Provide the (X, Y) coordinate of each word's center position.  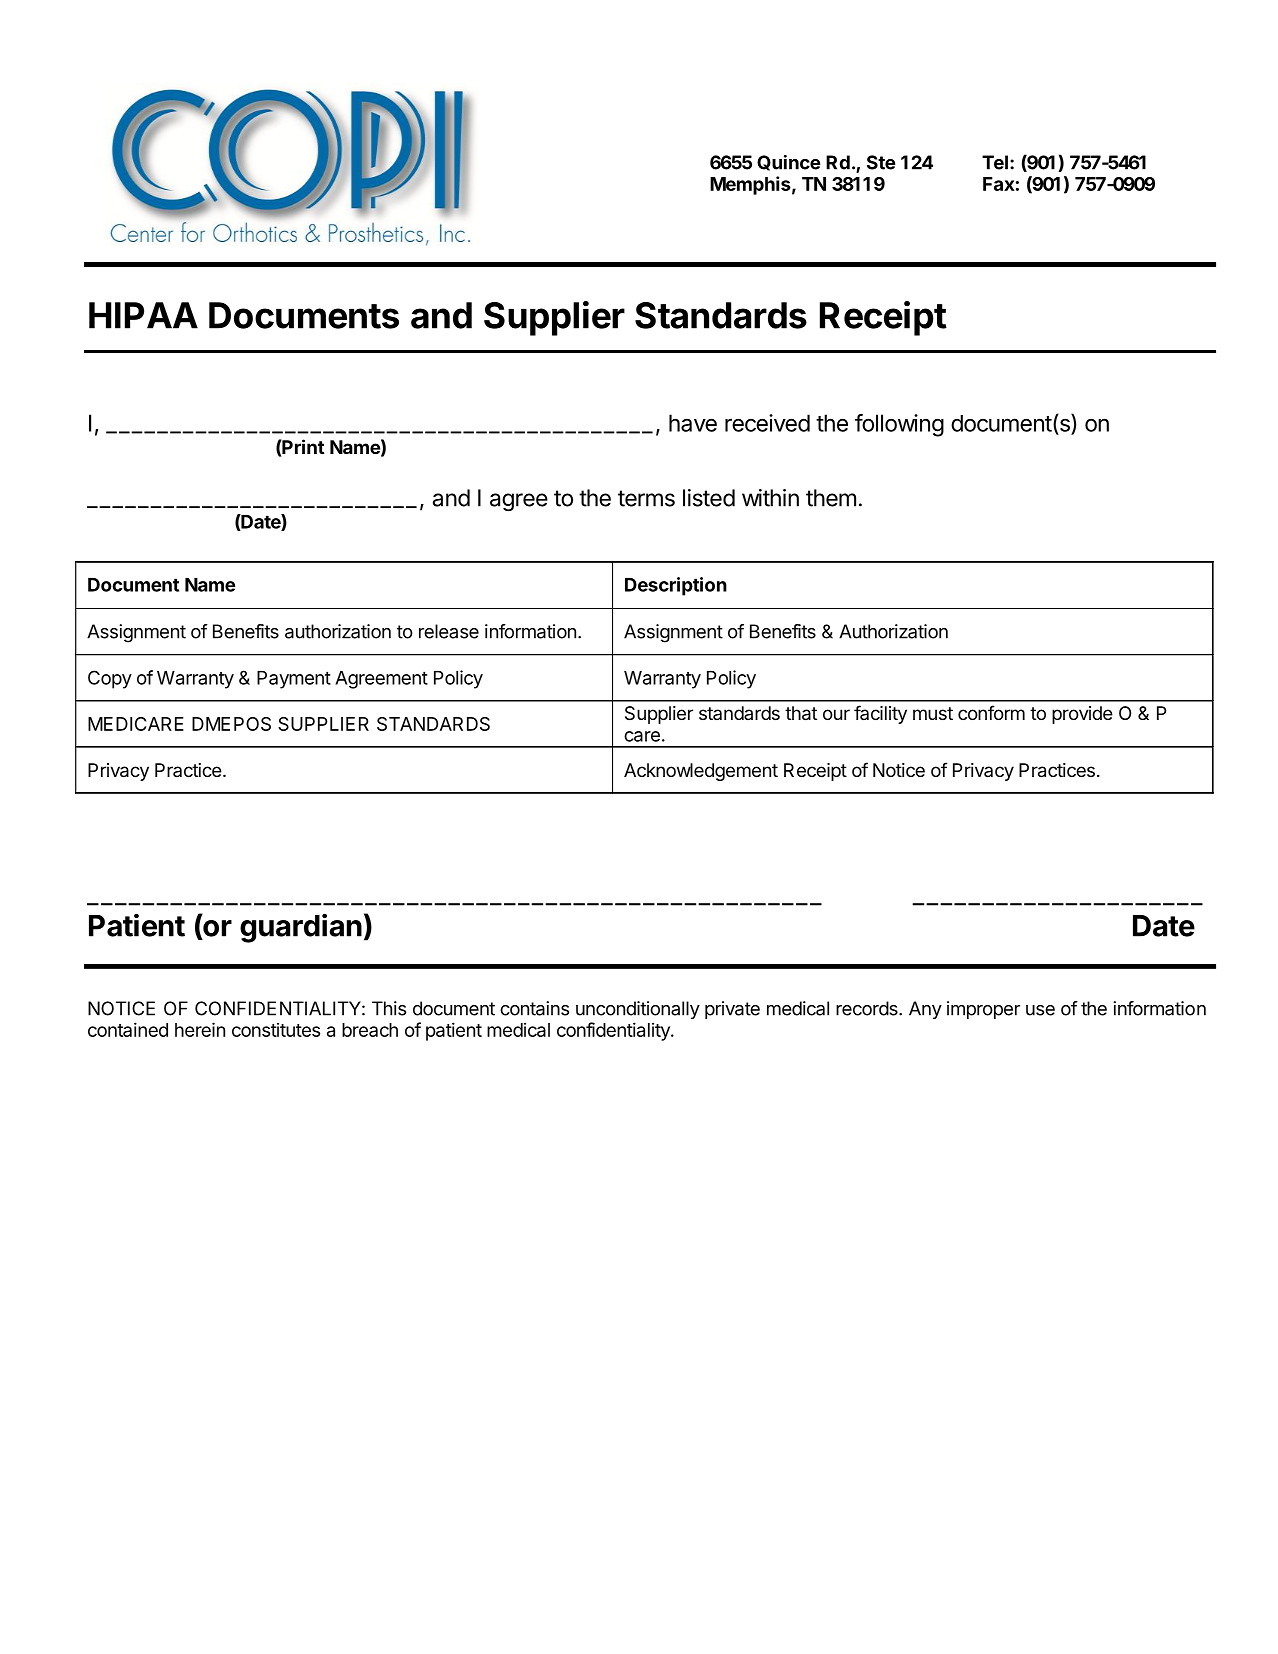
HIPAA (143, 315)
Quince (788, 163)
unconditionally (638, 1010)
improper (983, 1010)
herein (200, 1029)
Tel (995, 162)
